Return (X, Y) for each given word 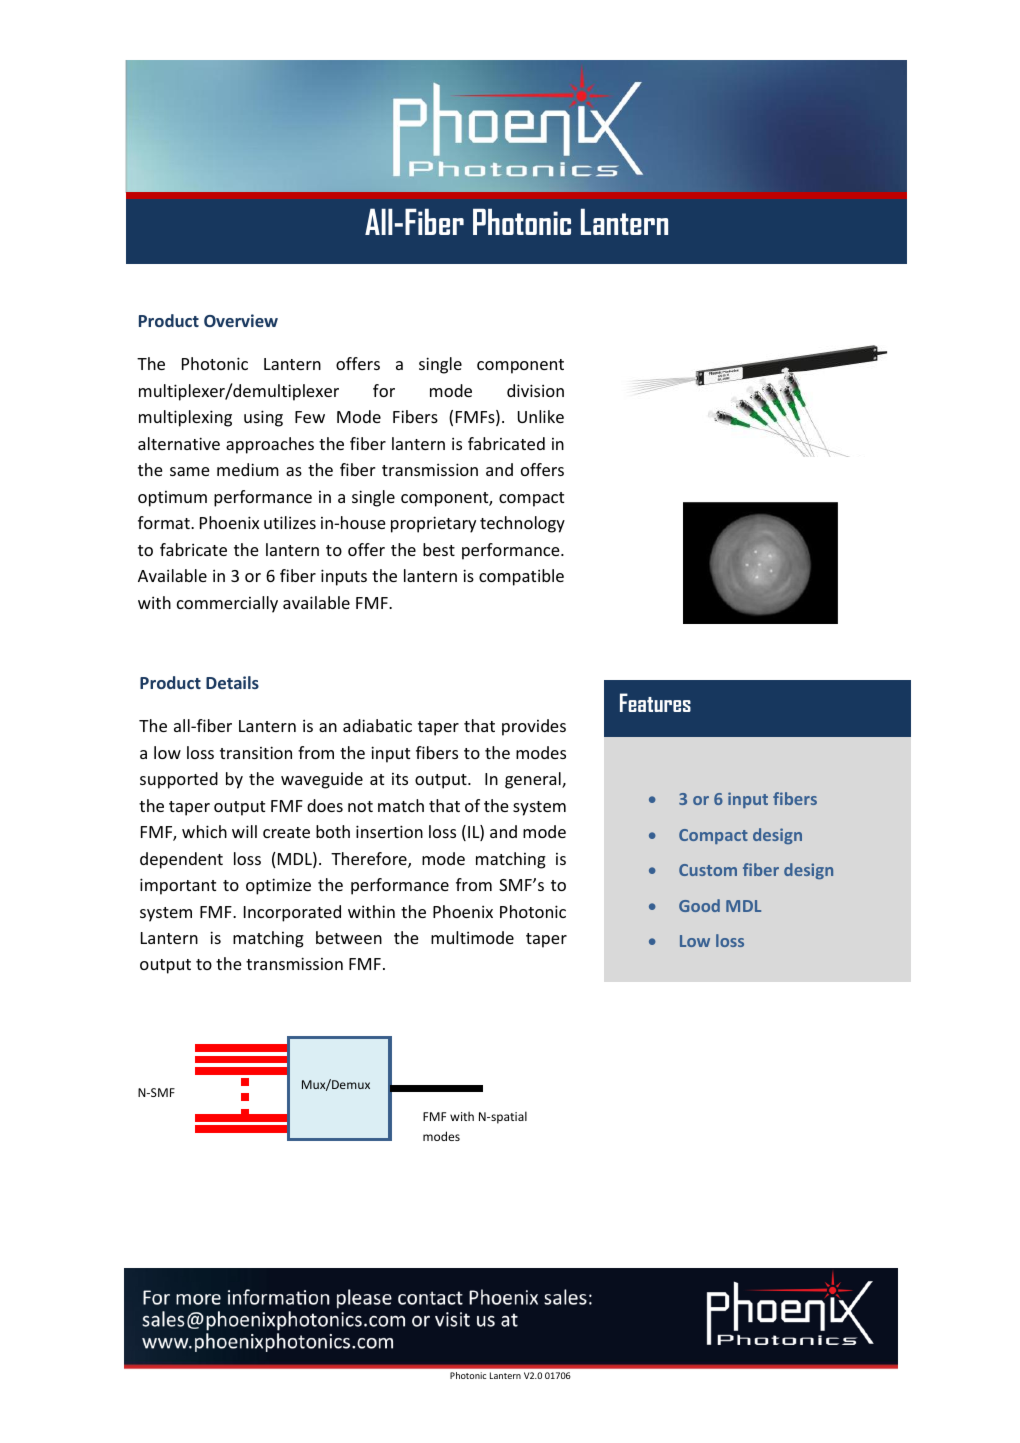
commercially (227, 604)
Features (655, 702)
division (535, 390)
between (349, 937)
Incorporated (292, 913)
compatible (521, 577)
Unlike (541, 416)
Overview (241, 320)
